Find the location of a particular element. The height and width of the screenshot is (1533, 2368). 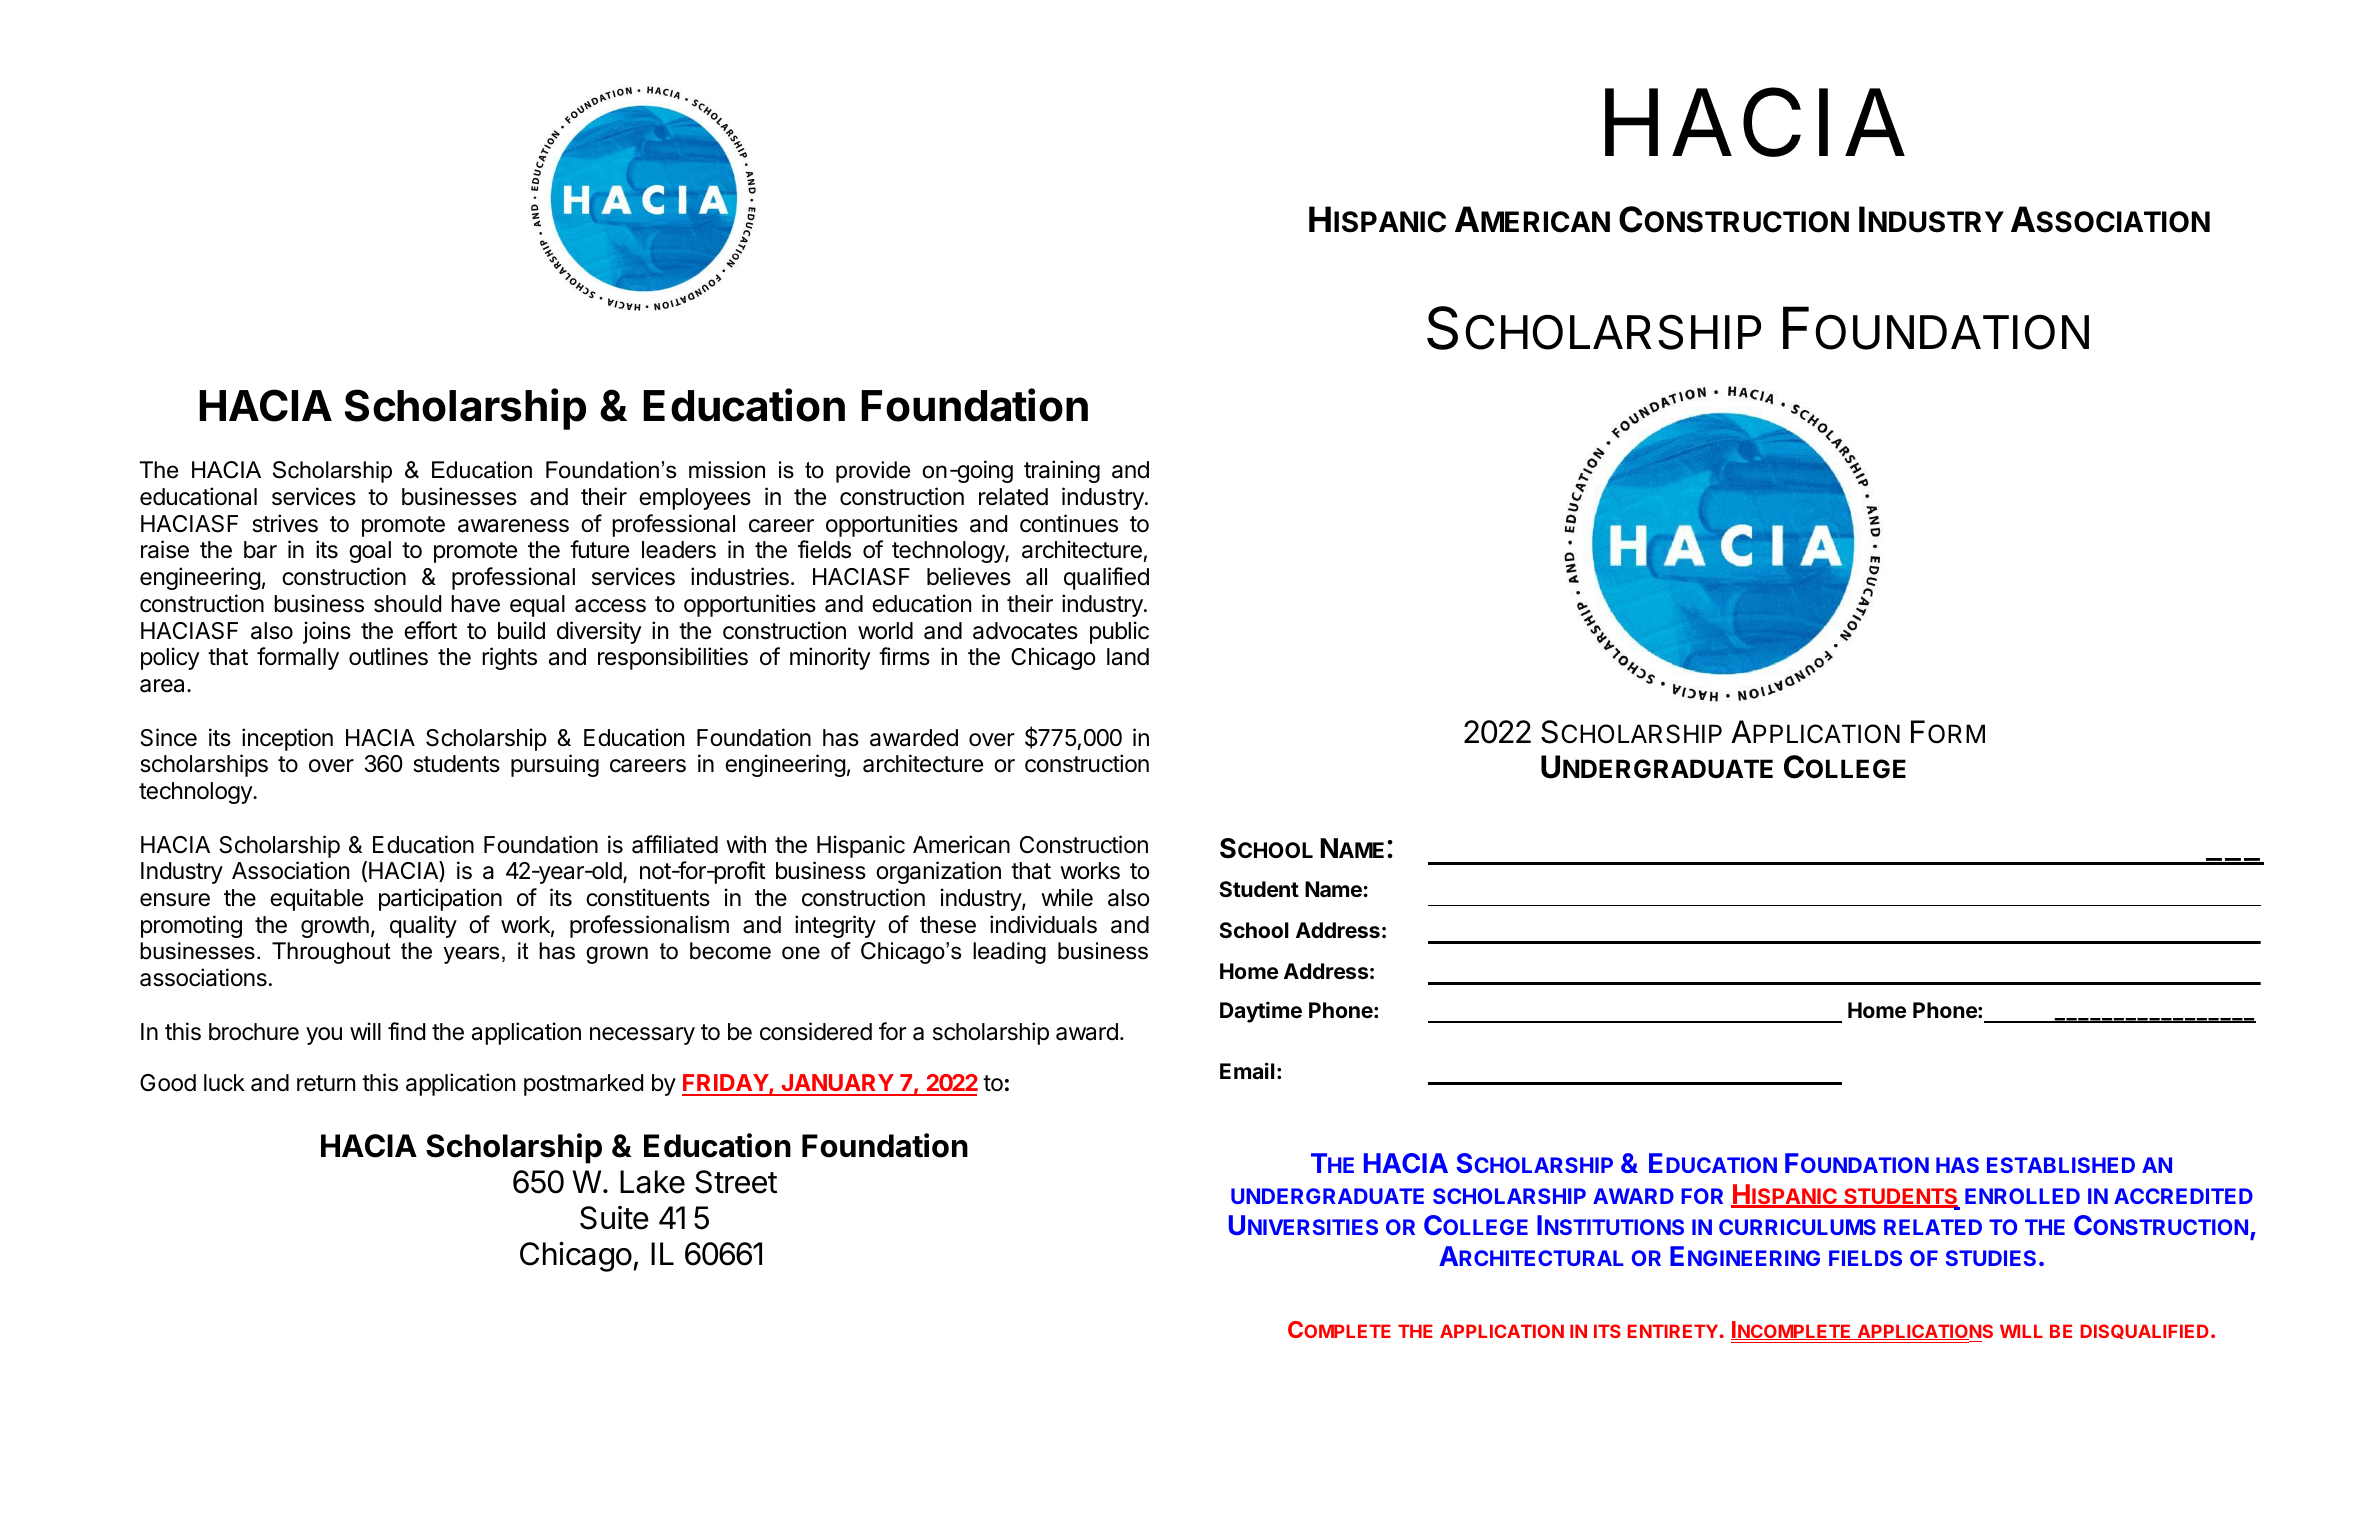

organization is located at coordinates (938, 872).
